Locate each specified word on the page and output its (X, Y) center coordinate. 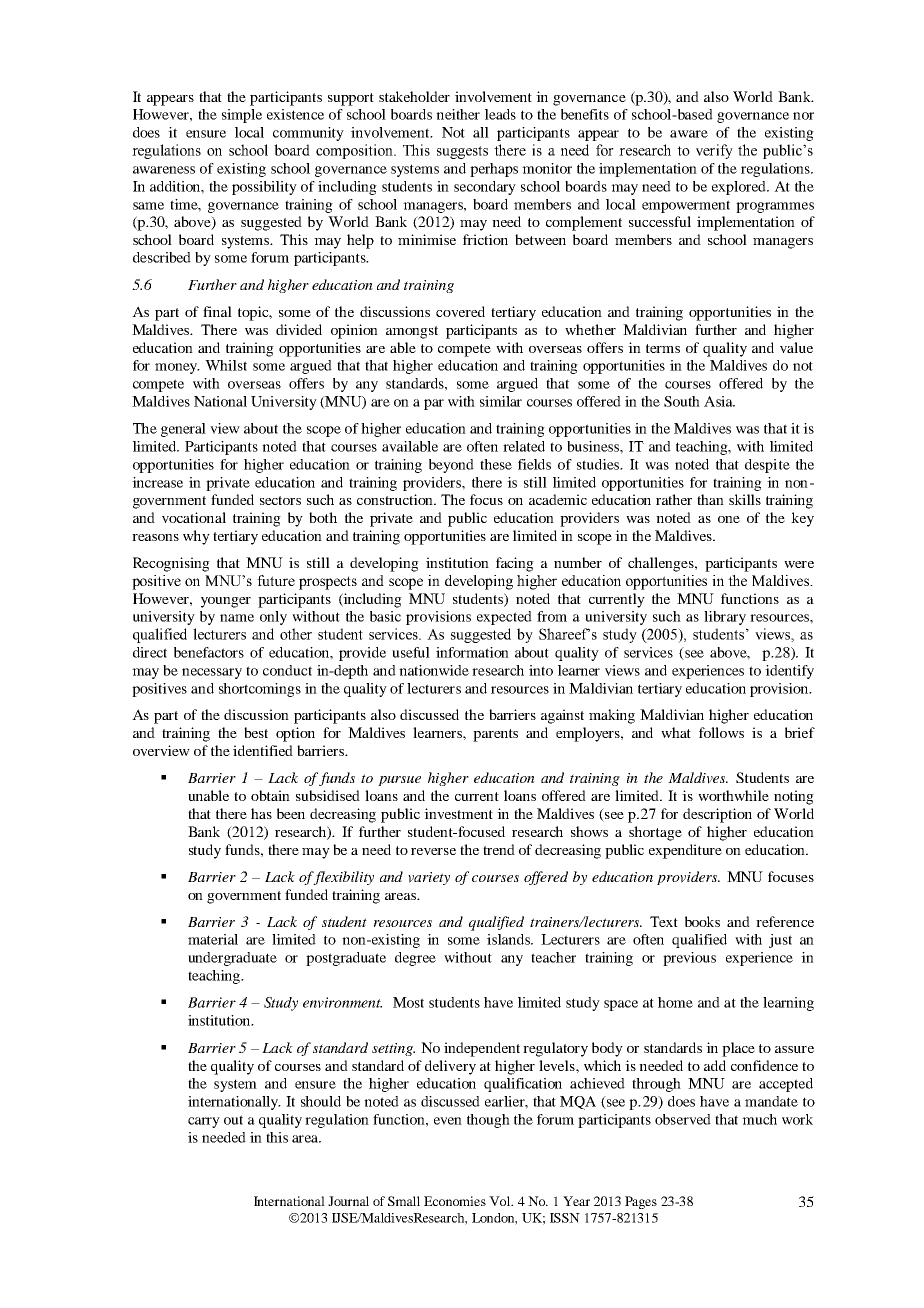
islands (509, 939)
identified (263, 750)
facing (515, 564)
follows (721, 732)
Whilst (226, 365)
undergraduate (232, 959)
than (710, 499)
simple (242, 116)
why (196, 537)
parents (495, 735)
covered (460, 311)
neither (458, 114)
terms (663, 348)
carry (204, 1122)
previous (689, 959)
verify (714, 151)
